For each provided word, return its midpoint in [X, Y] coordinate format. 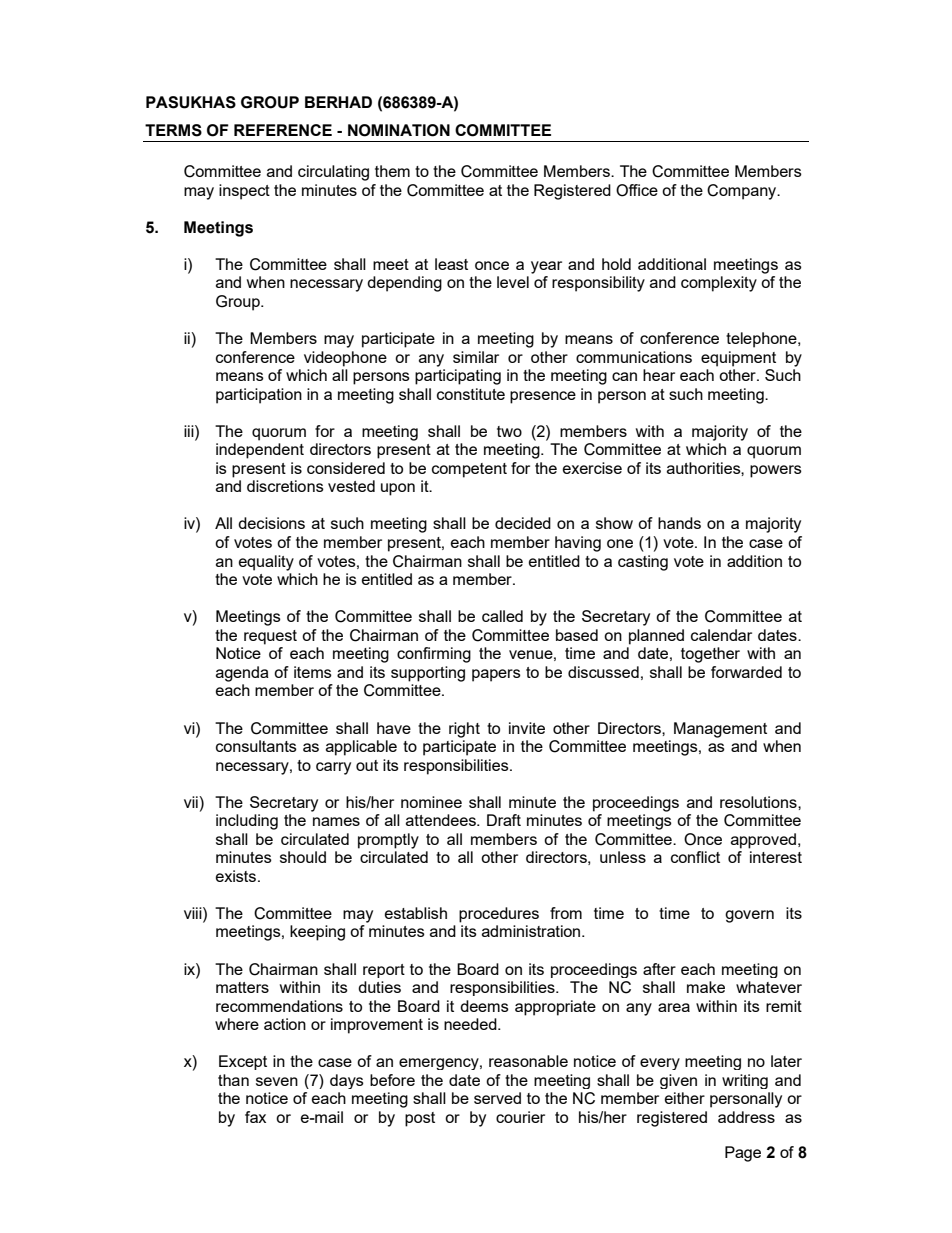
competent [469, 470]
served [497, 1098]
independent [260, 451]
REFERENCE [283, 130]
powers [776, 471]
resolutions [759, 802]
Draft [504, 820]
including [247, 822]
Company [743, 192]
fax [255, 1117]
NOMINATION [399, 130]
